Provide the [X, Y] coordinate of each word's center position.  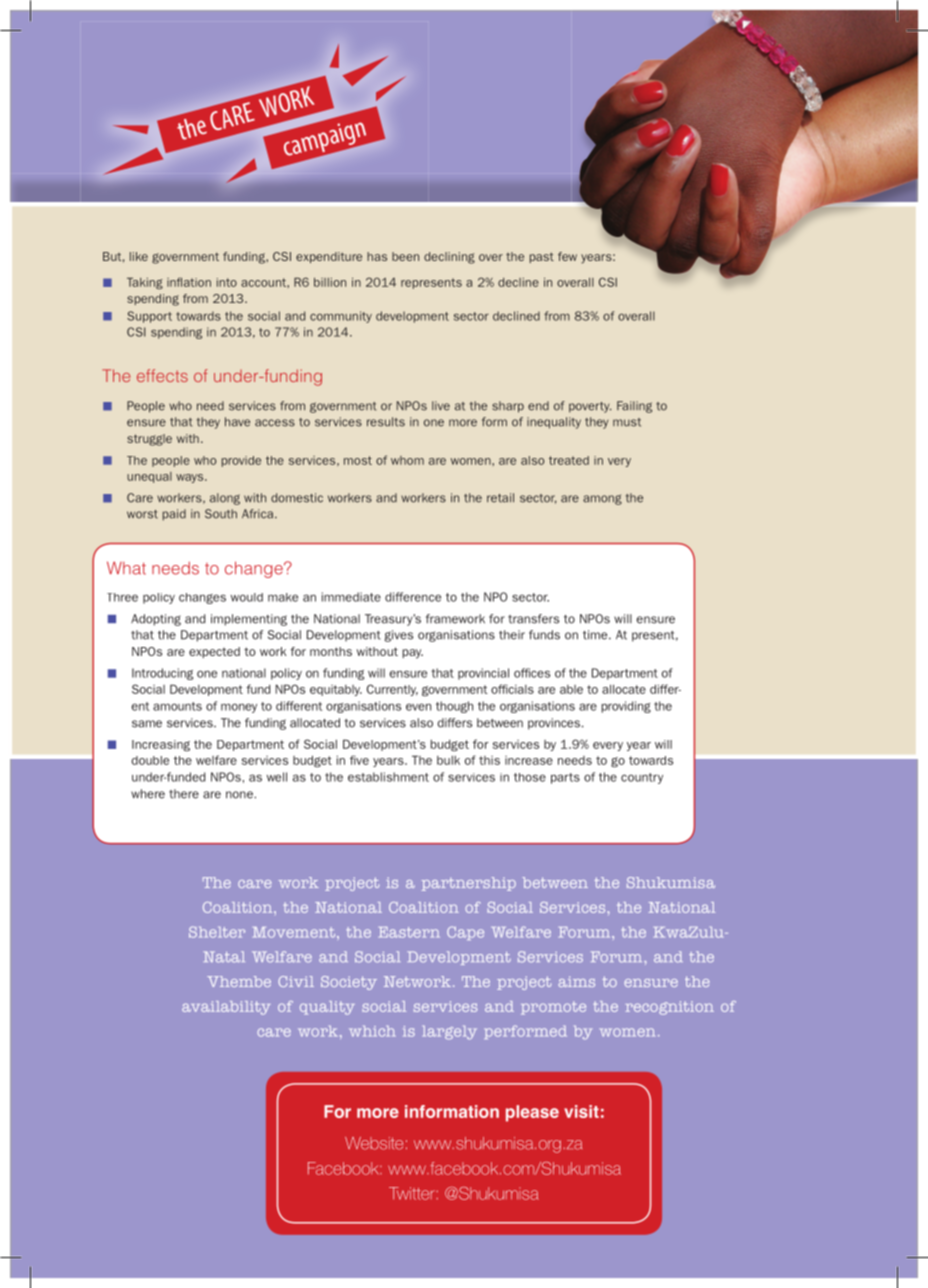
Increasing [161, 746]
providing [626, 707]
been [405, 256]
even [418, 707]
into [227, 282]
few [567, 256]
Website [374, 1143]
